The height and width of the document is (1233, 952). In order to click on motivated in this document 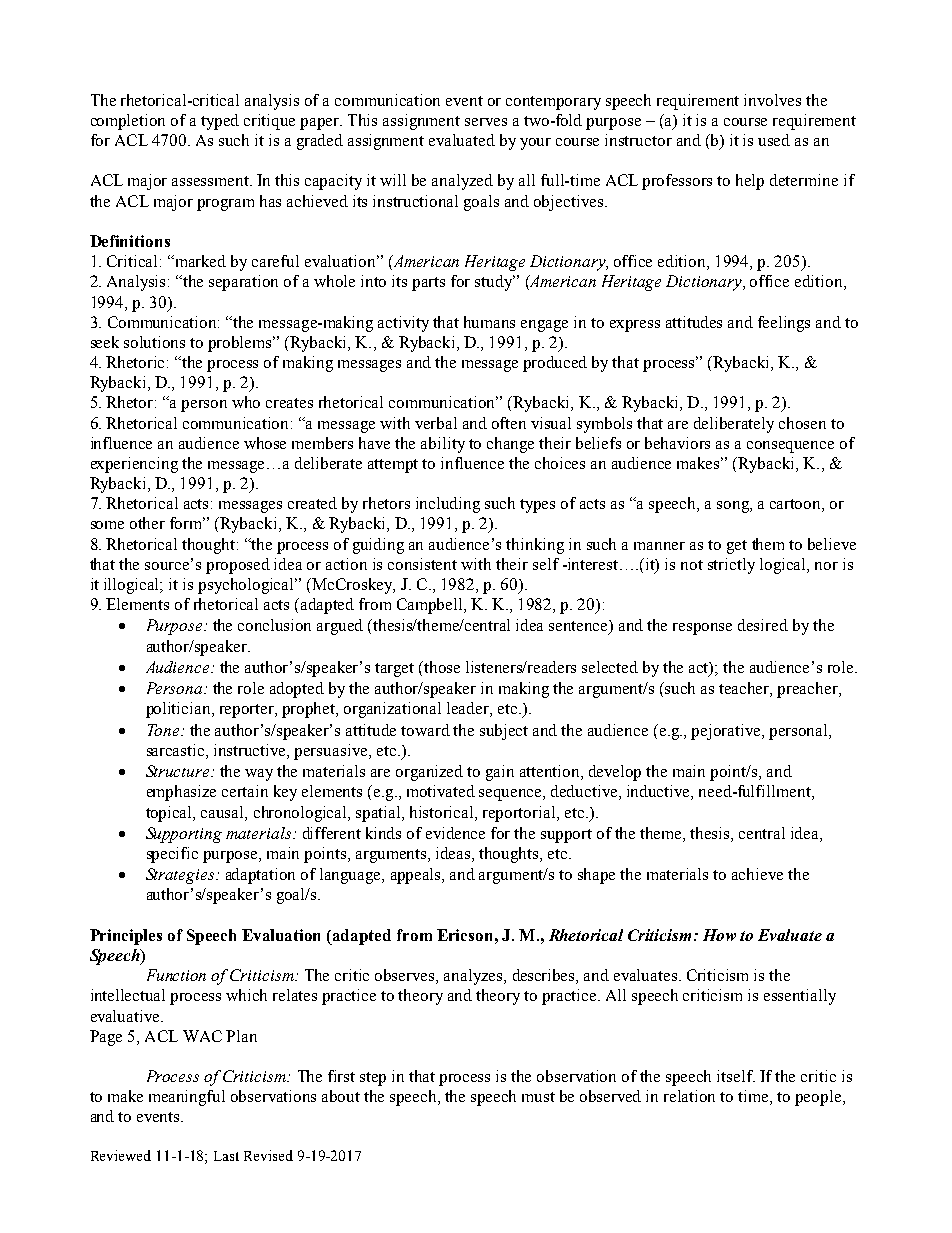, I will do `click(441, 791)`.
